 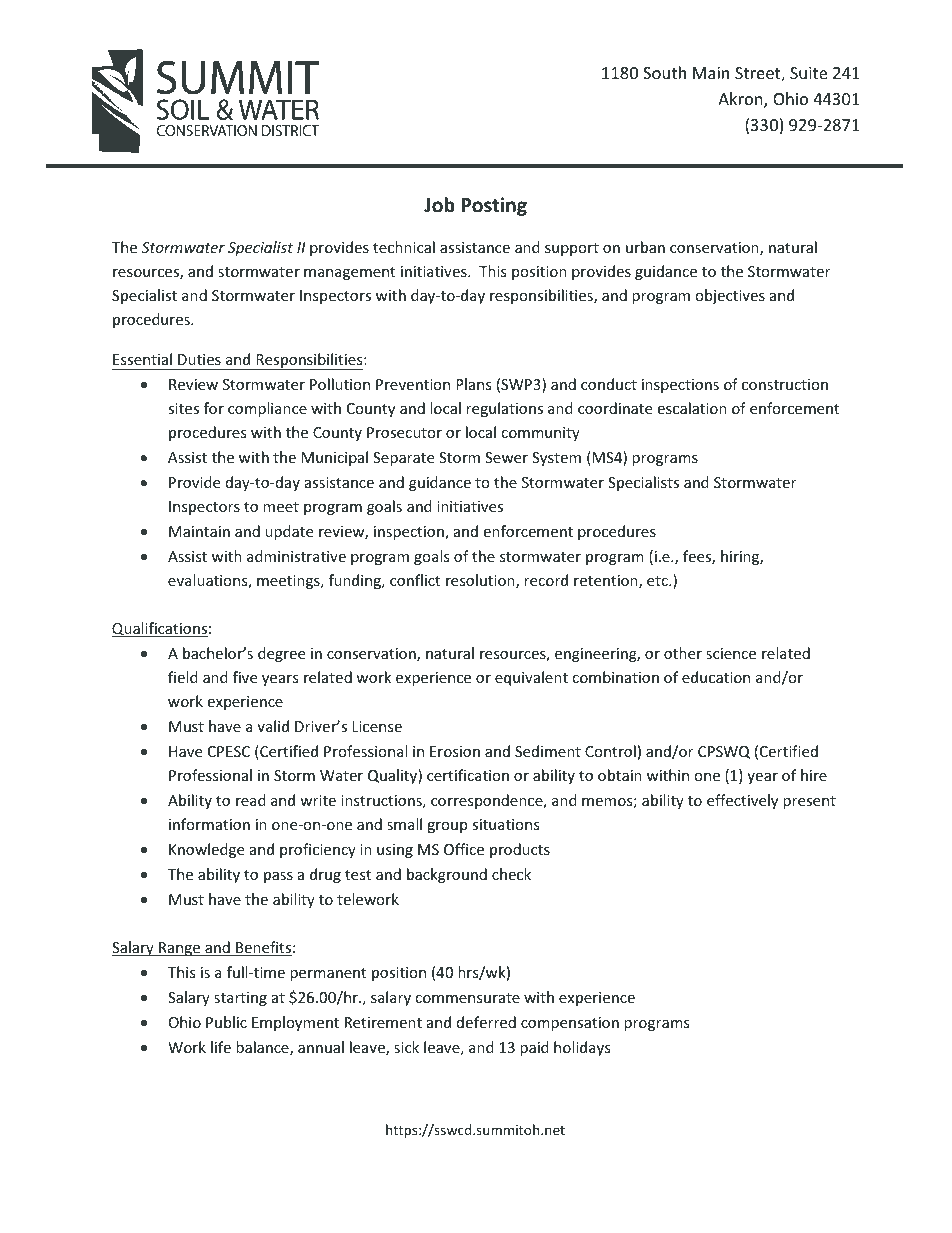 What do you see at coordinates (415, 580) in the screenshot?
I see `conflict` at bounding box center [415, 580].
